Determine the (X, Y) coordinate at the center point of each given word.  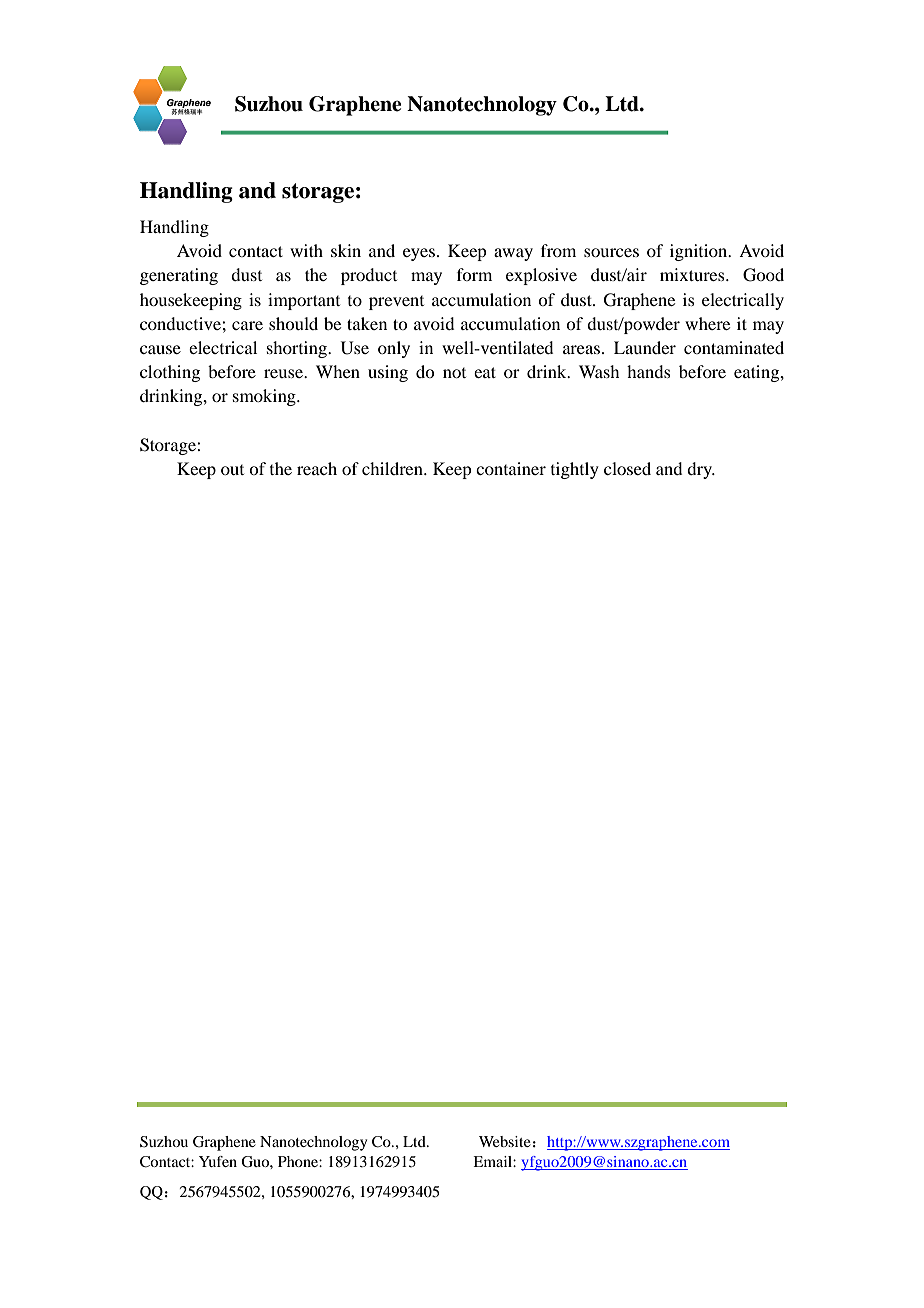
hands (649, 371)
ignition (700, 252)
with (306, 250)
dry (700, 470)
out (232, 470)
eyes (420, 254)
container (511, 468)
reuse (284, 373)
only (394, 349)
